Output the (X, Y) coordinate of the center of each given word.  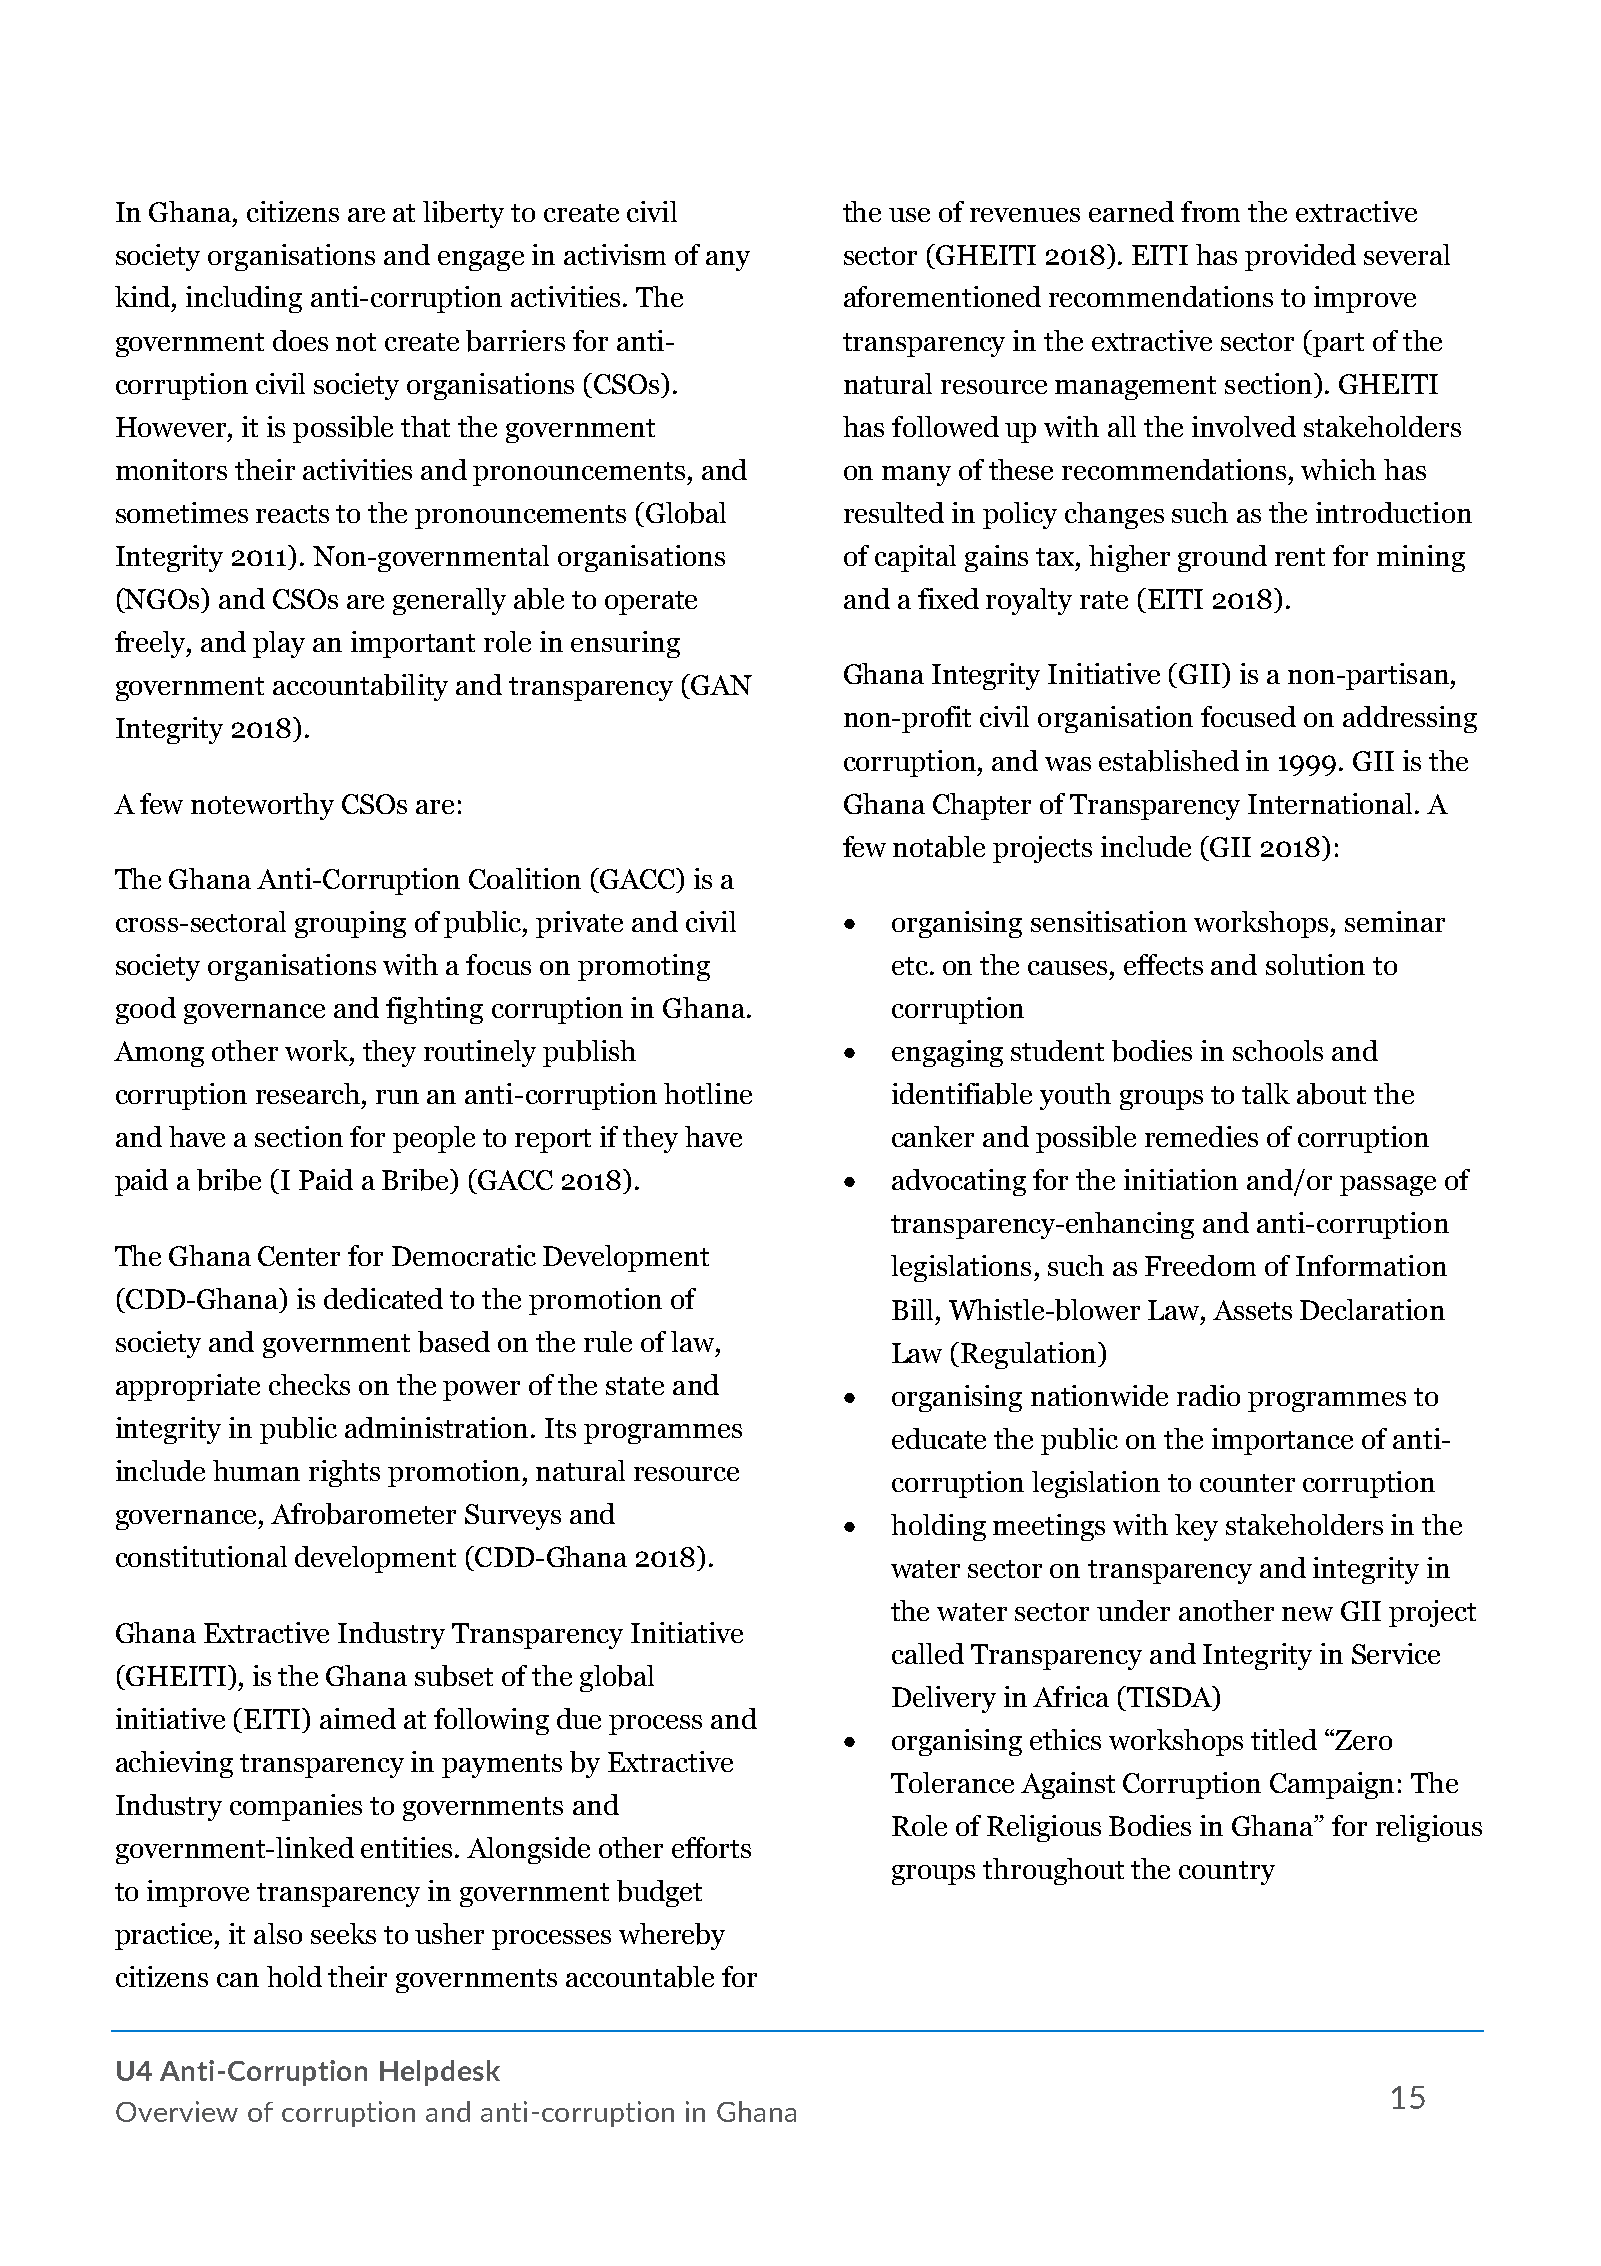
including (244, 299)
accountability (360, 687)
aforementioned (942, 296)
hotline (708, 1093)
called (928, 1653)
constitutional (201, 1556)
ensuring (625, 644)
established (1169, 761)
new (1307, 1614)
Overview (177, 2111)
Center (299, 1256)
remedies (1201, 1136)
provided (1300, 257)
